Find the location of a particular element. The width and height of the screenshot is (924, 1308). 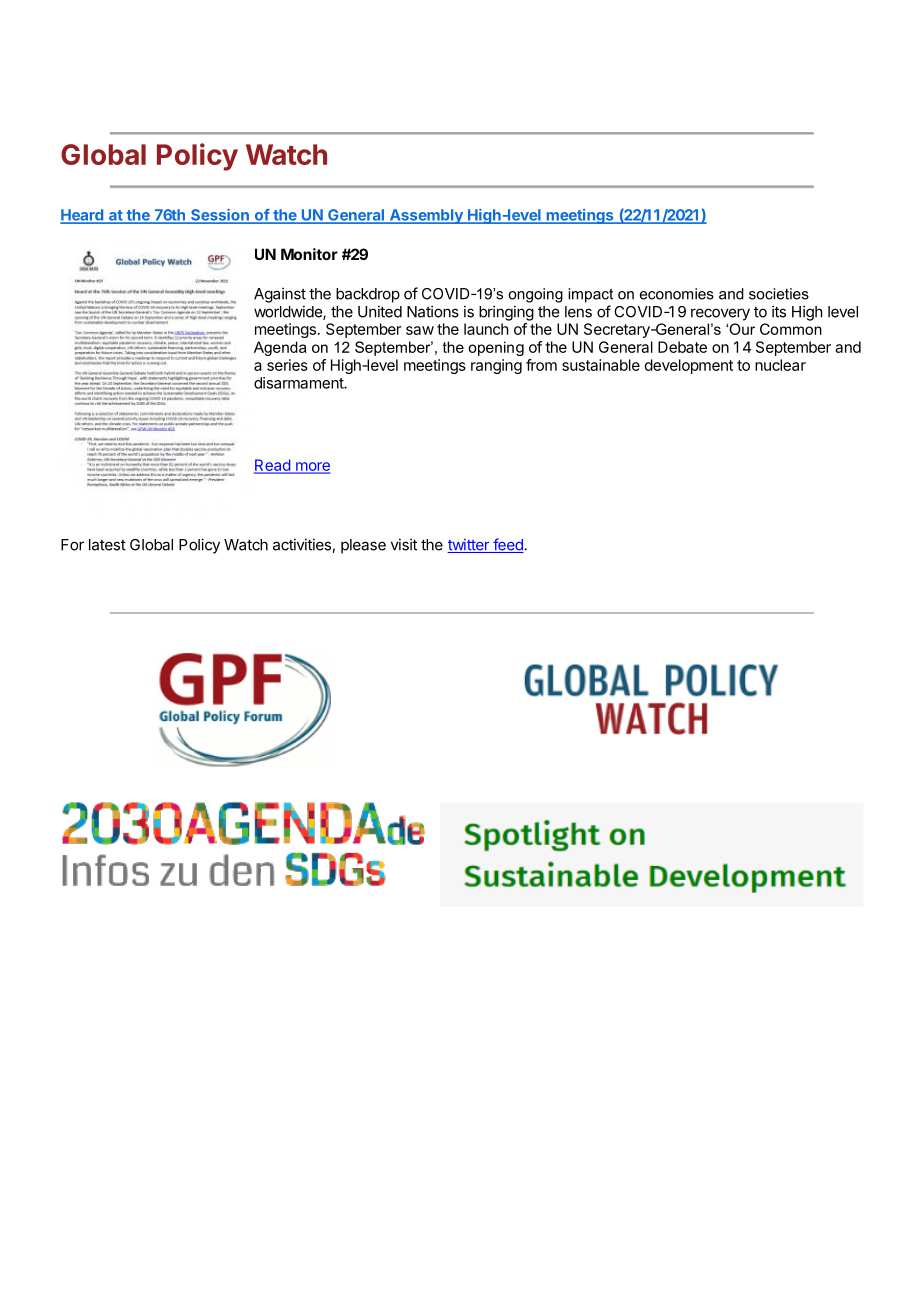

Session is located at coordinates (220, 216).
